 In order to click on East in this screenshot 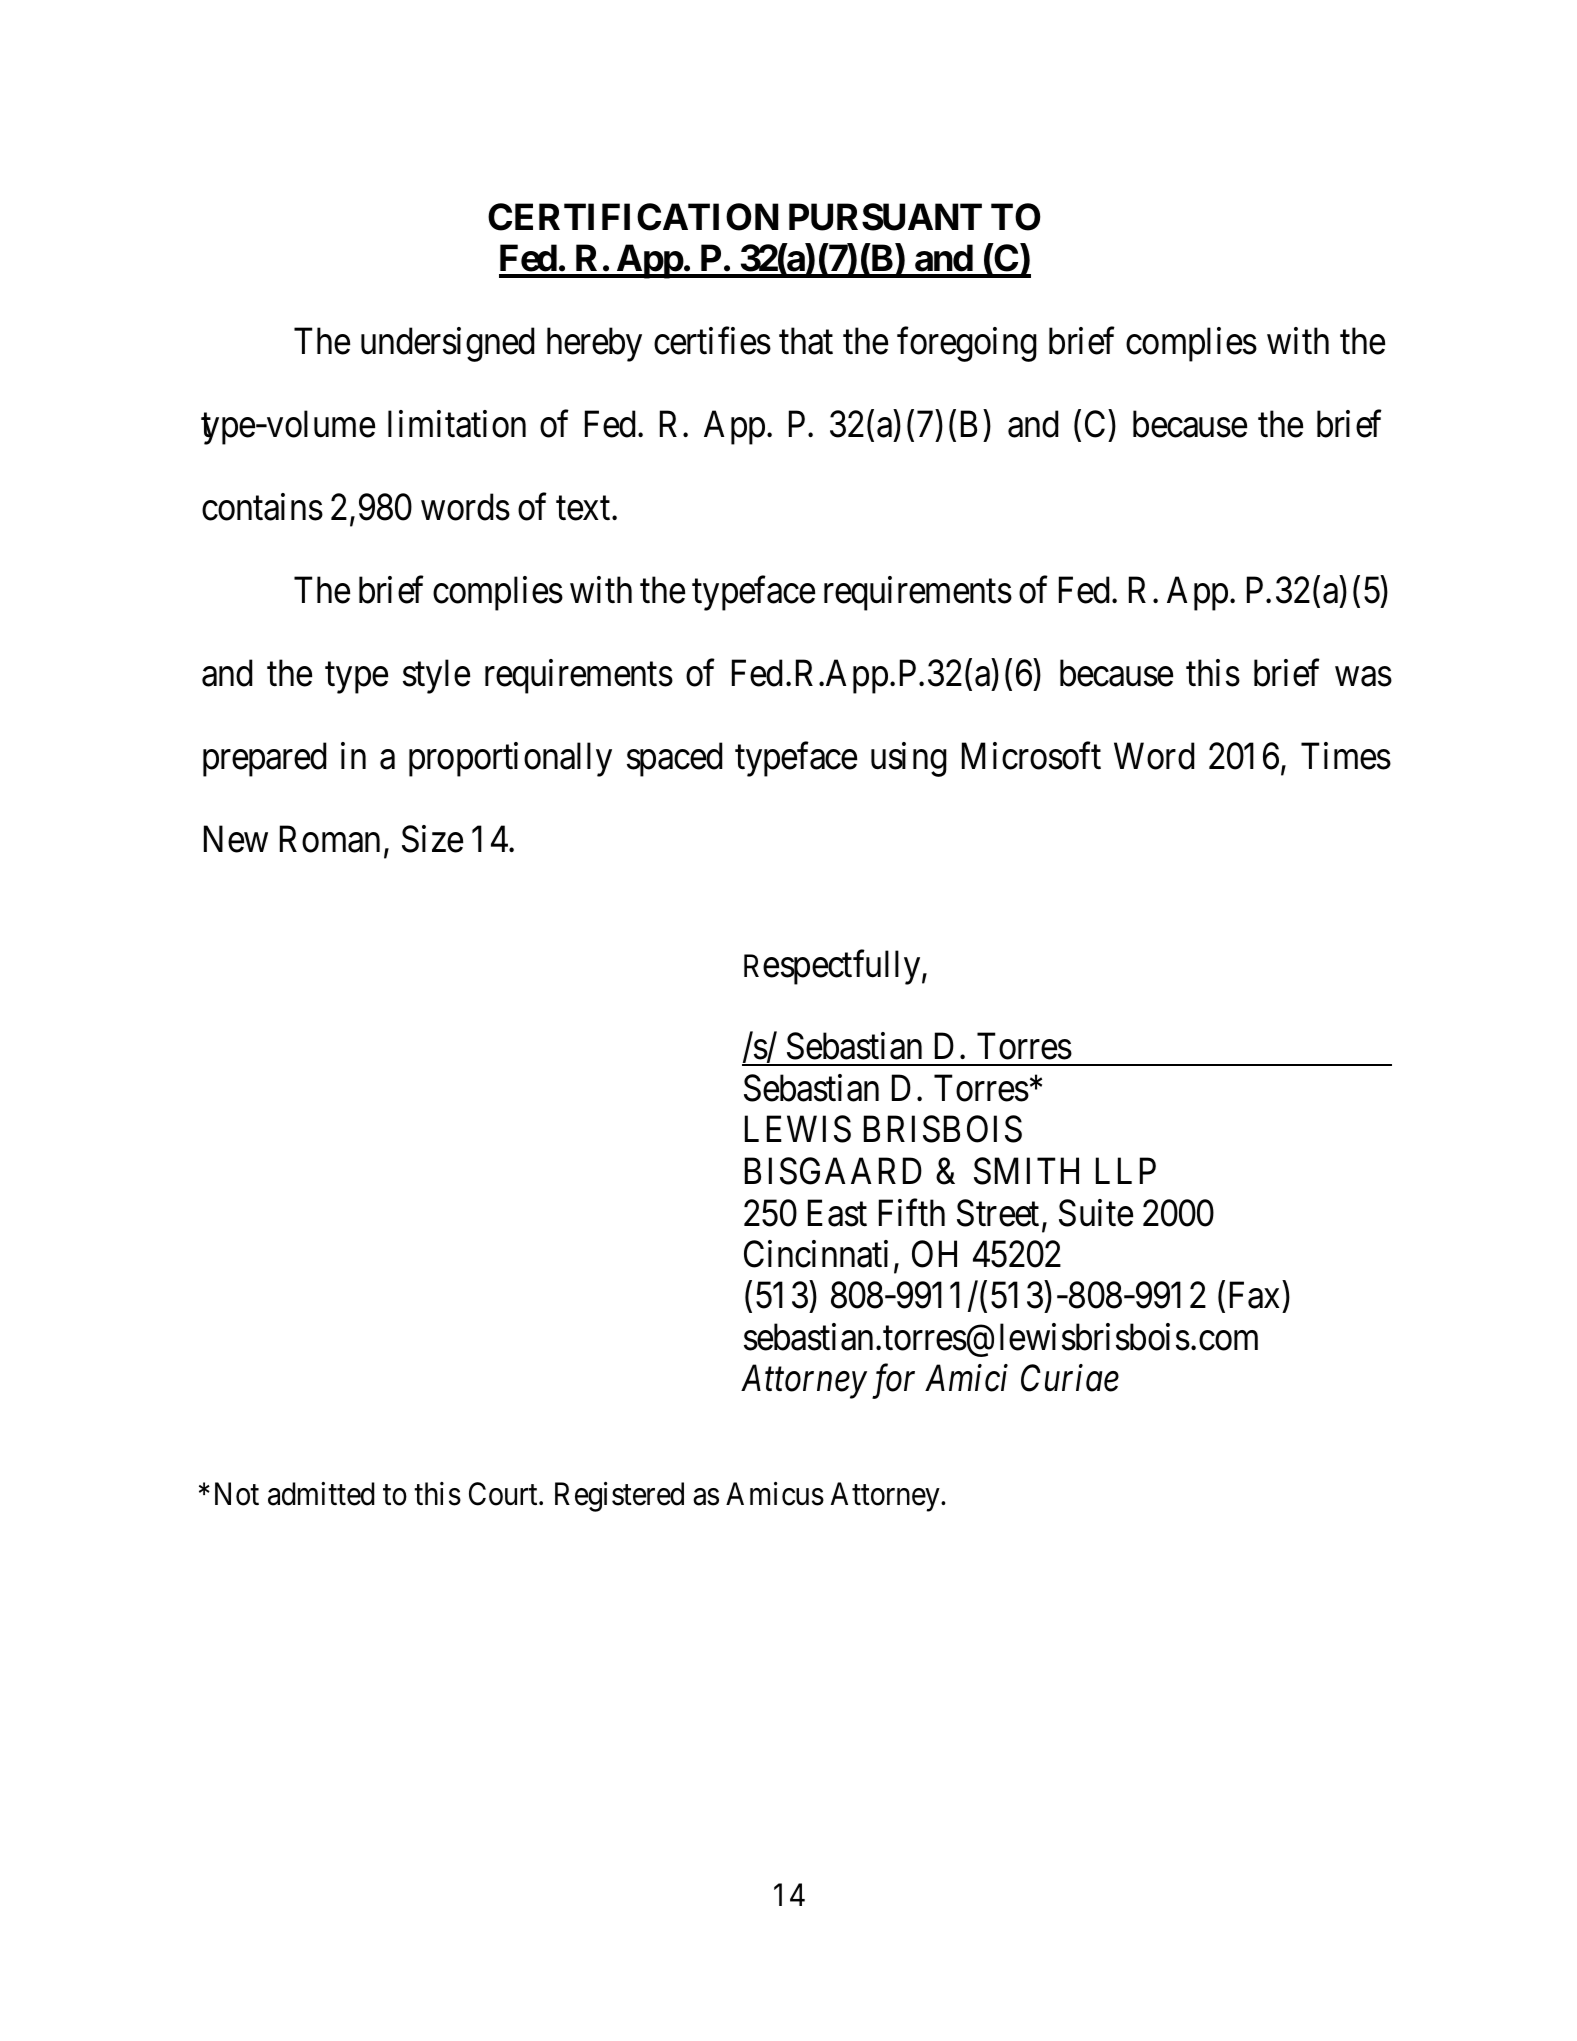, I will do `click(837, 1213)`.
